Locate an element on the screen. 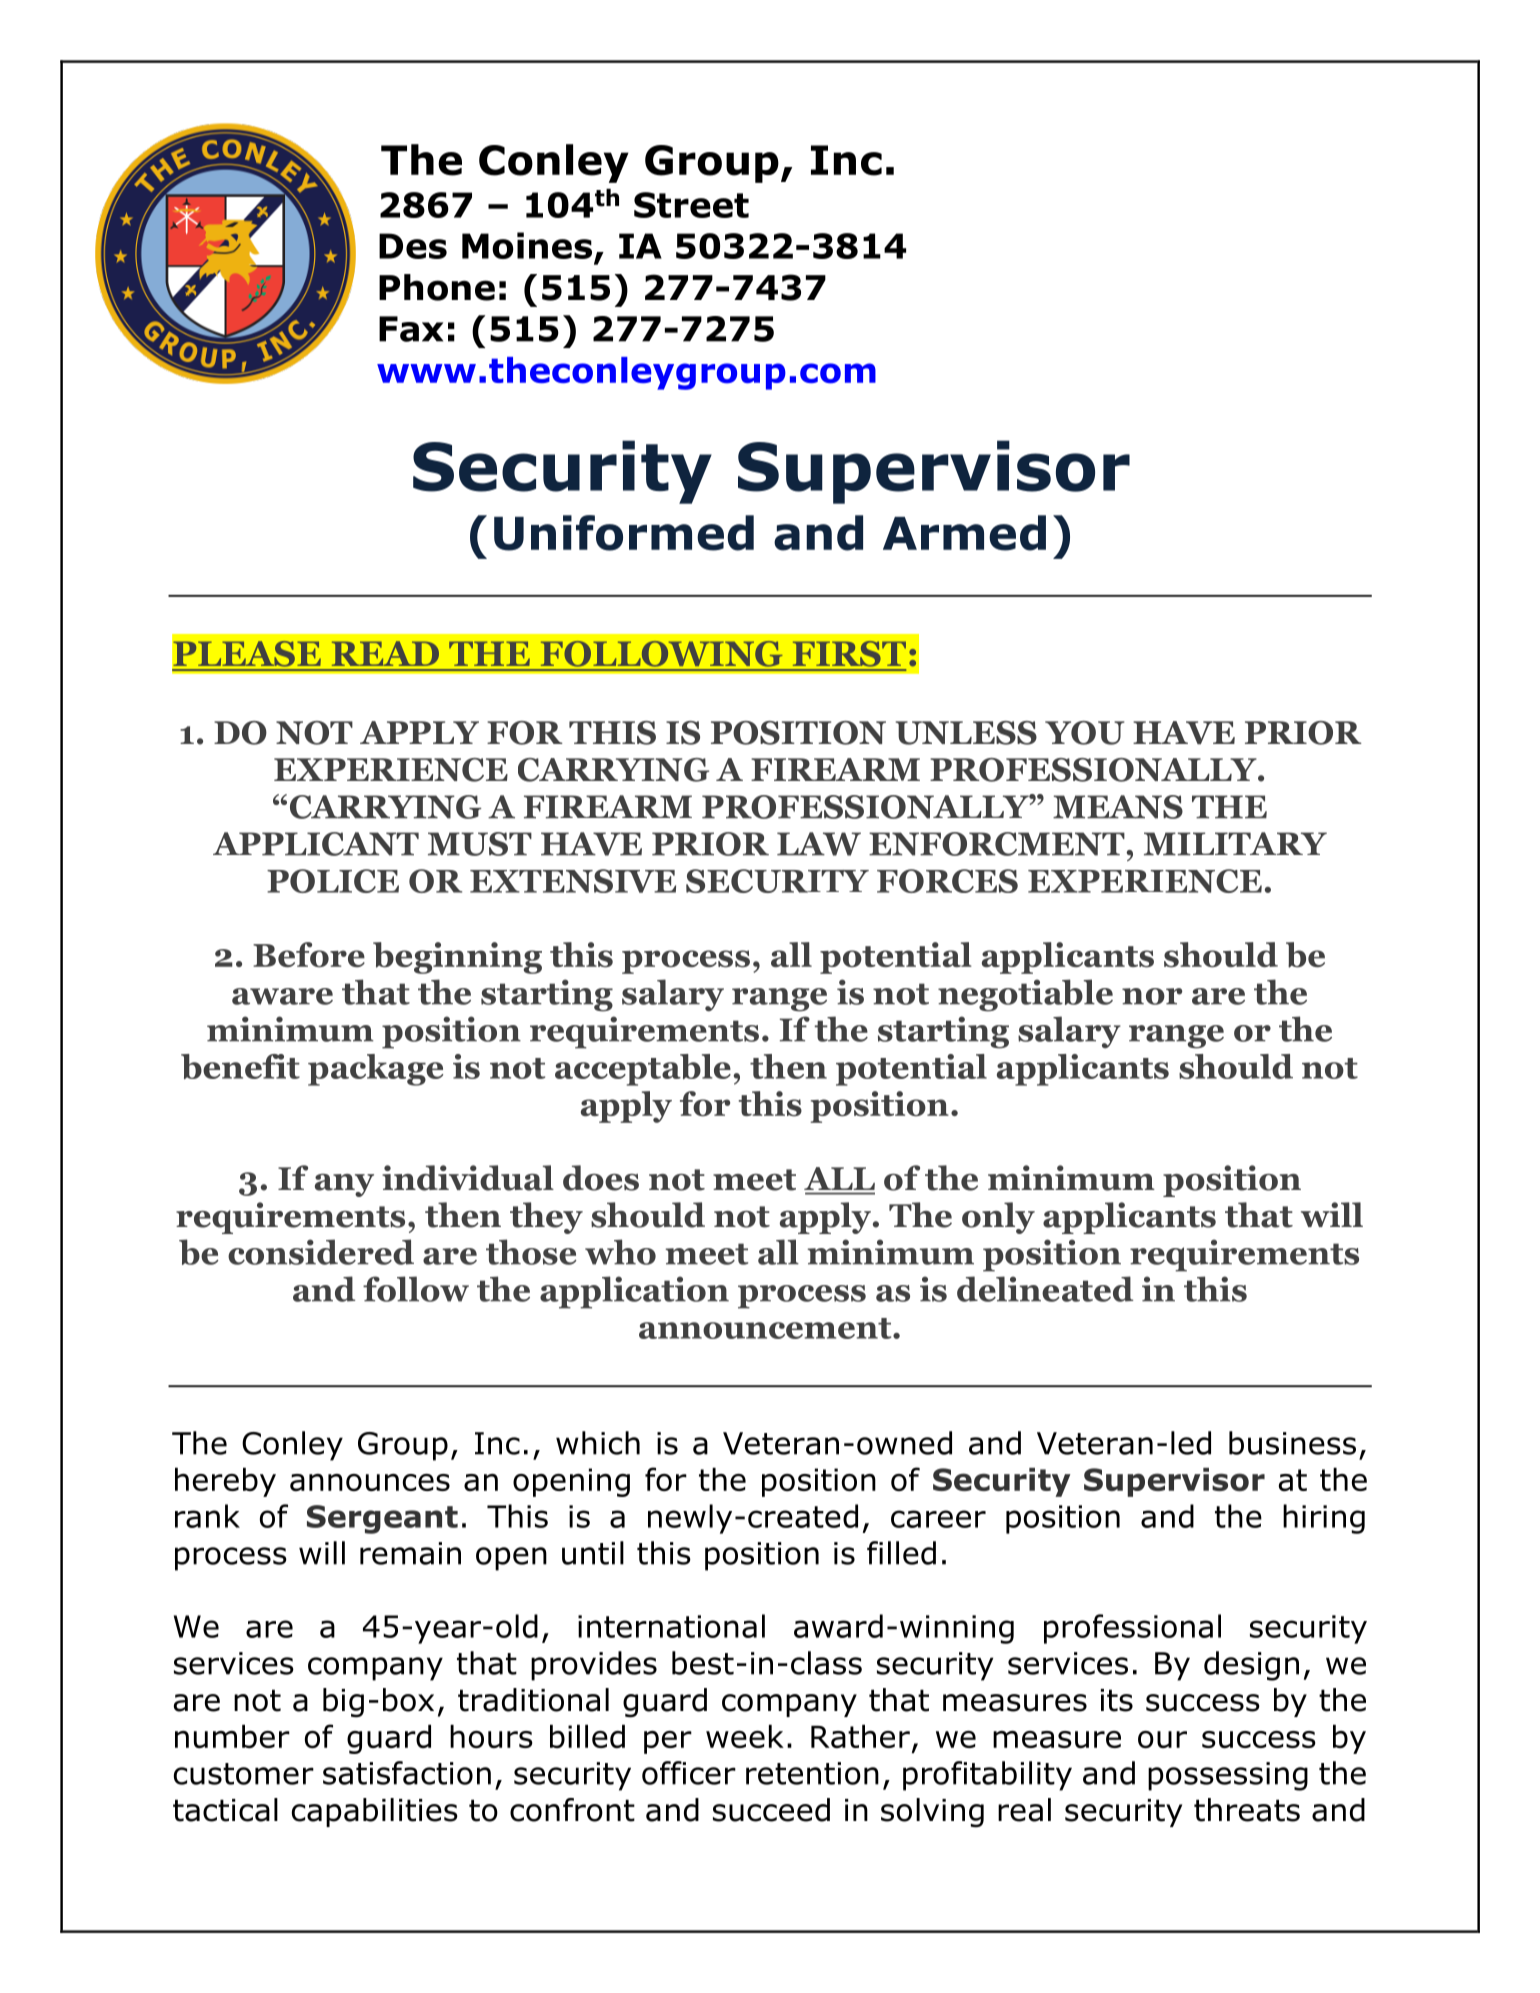  which is located at coordinates (598, 1443).
